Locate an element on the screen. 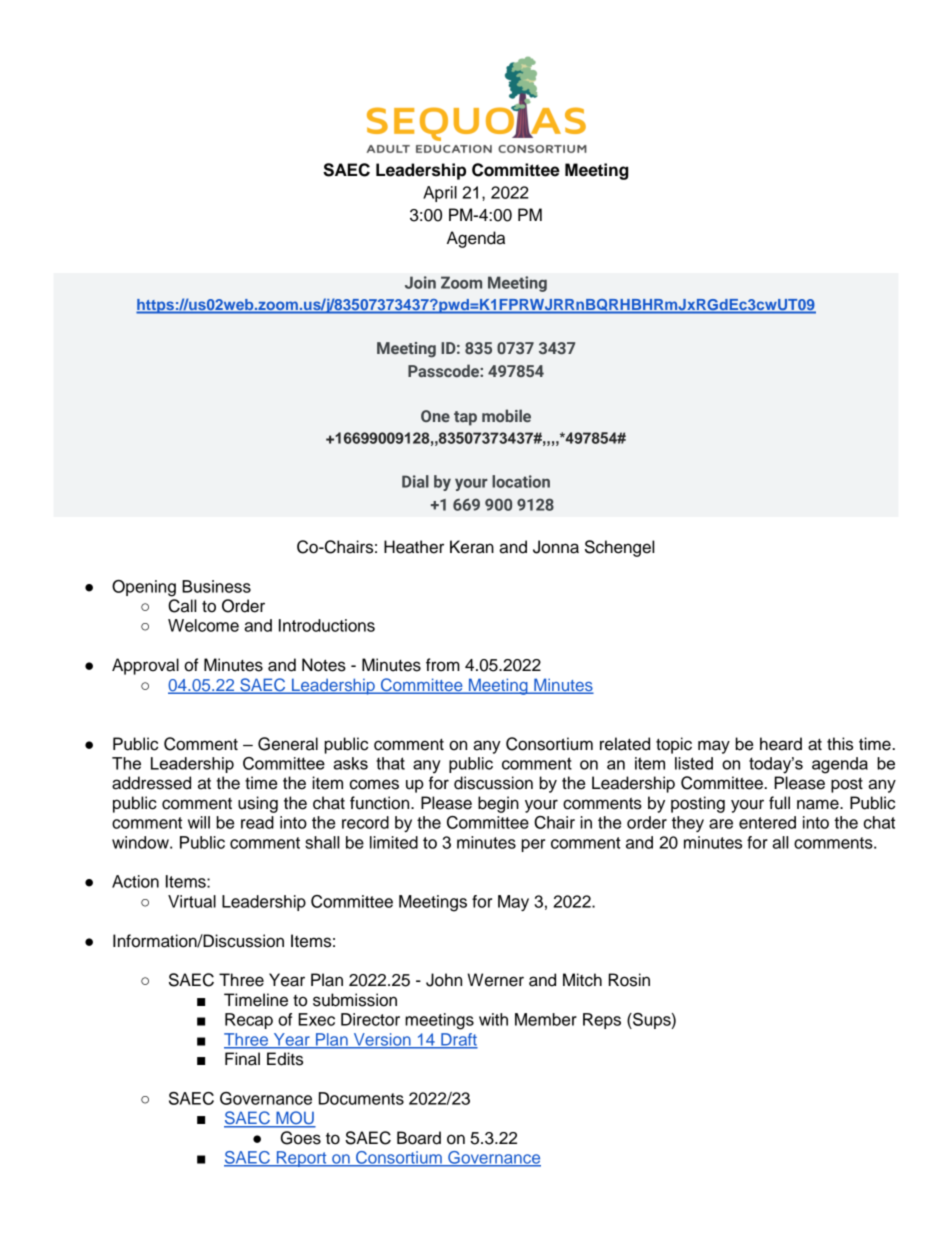 Image resolution: width=952 pixels, height=1233 pixels. heard is located at coordinates (781, 744).
